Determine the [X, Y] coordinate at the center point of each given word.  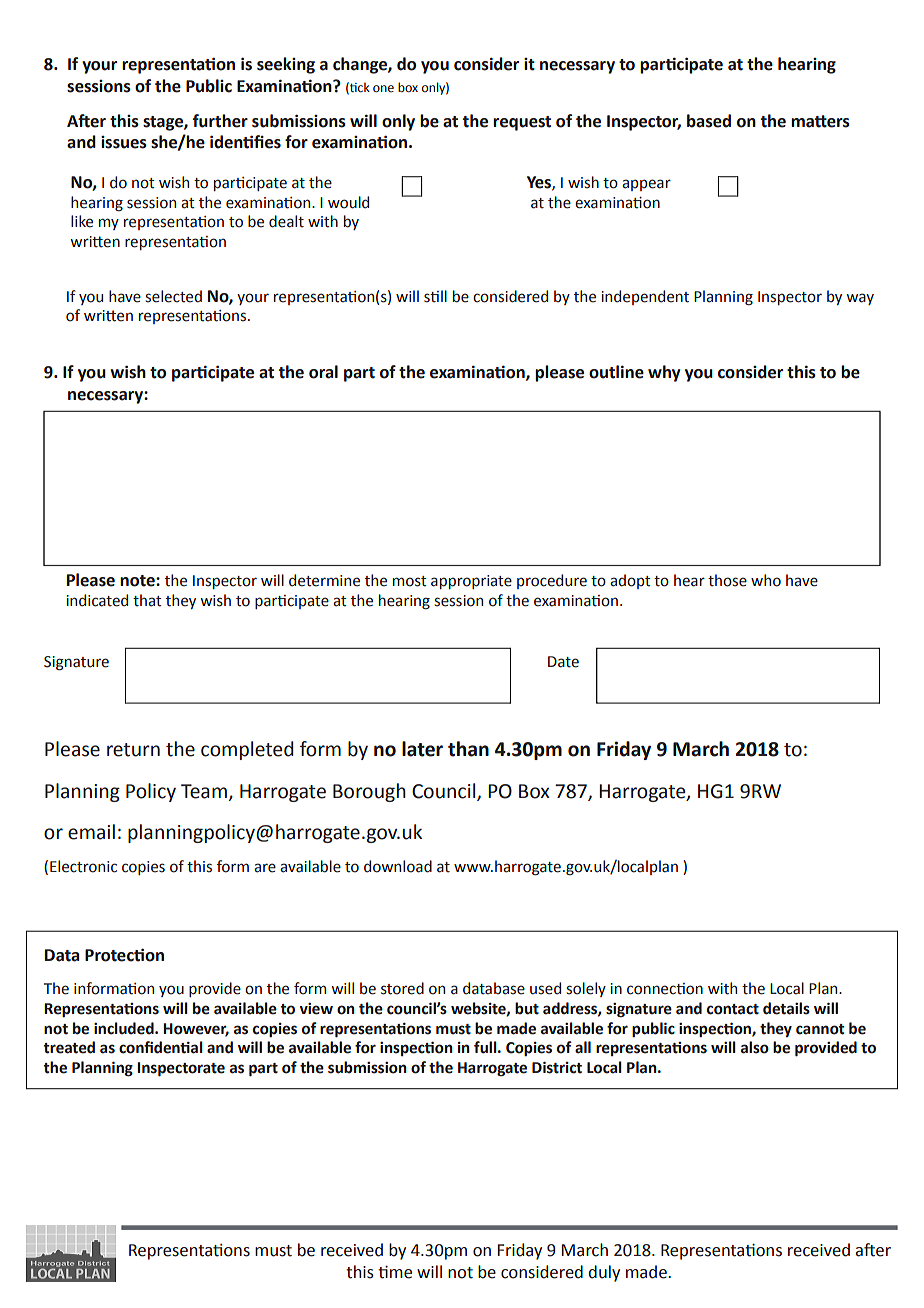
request [522, 123]
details [786, 1008]
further [220, 121]
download [398, 866]
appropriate [471, 582]
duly [604, 1273]
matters [820, 121]
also [755, 1047]
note [138, 581]
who [766, 580]
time [395, 1272]
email [91, 832]
